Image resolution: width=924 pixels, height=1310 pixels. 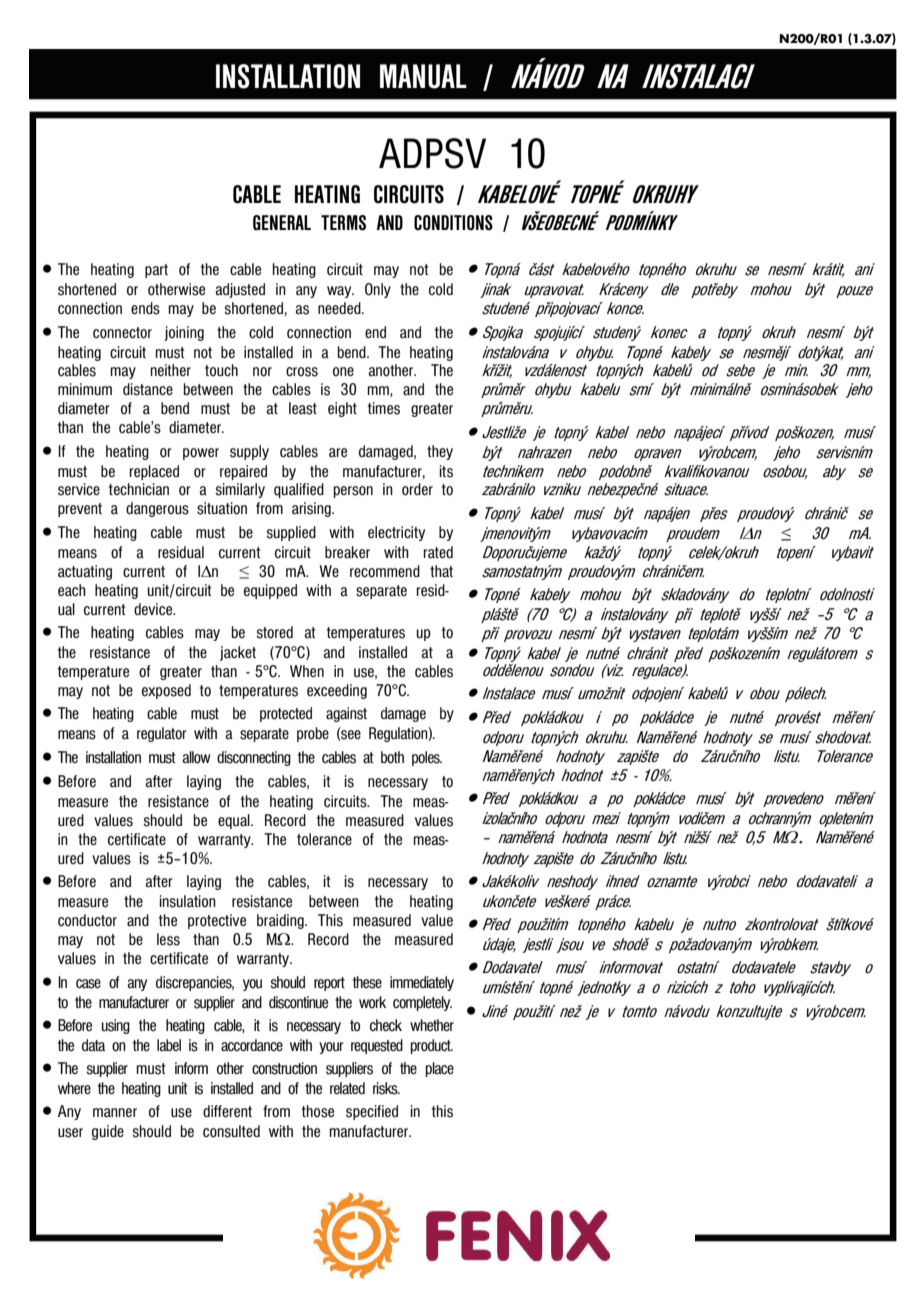 What do you see at coordinates (385, 571) in the screenshot?
I see `recommend` at bounding box center [385, 571].
